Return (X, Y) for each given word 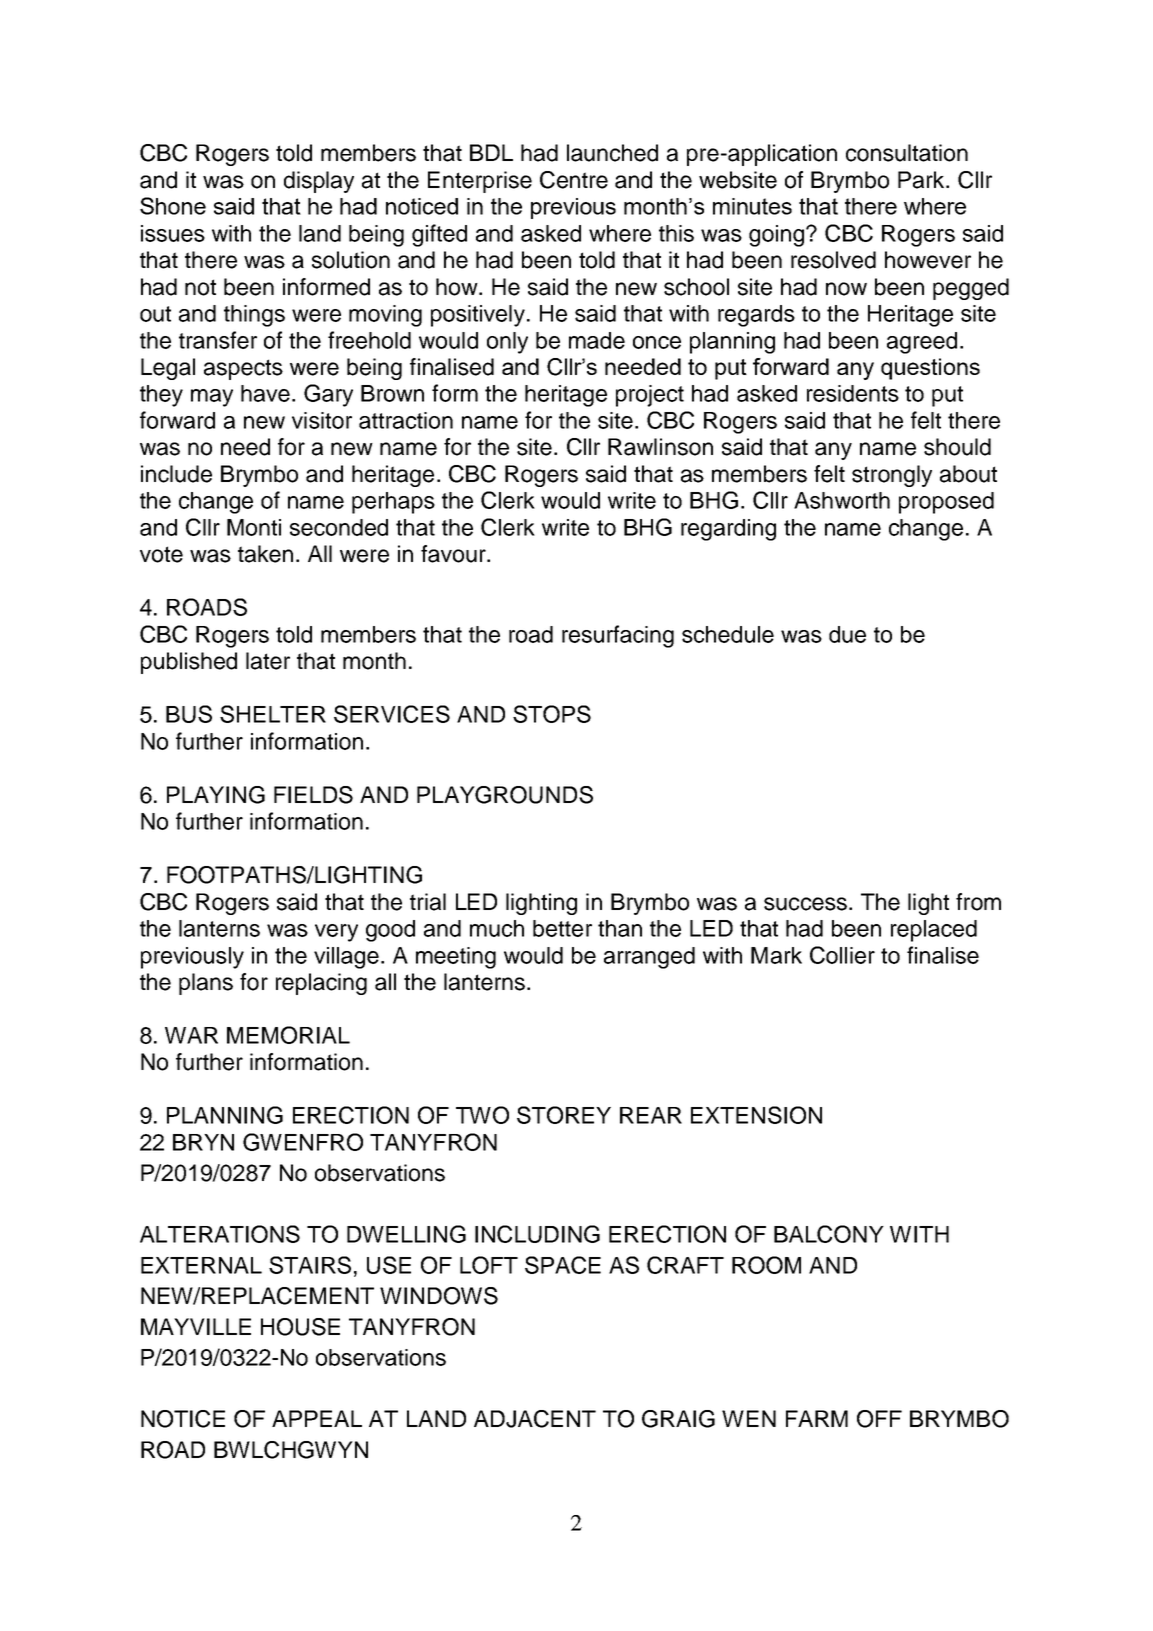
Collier (842, 955)
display (319, 182)
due (847, 634)
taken (265, 554)
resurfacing (618, 636)
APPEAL (317, 1418)
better (562, 928)
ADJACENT (535, 1419)
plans (206, 984)
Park (922, 180)
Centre (574, 180)
